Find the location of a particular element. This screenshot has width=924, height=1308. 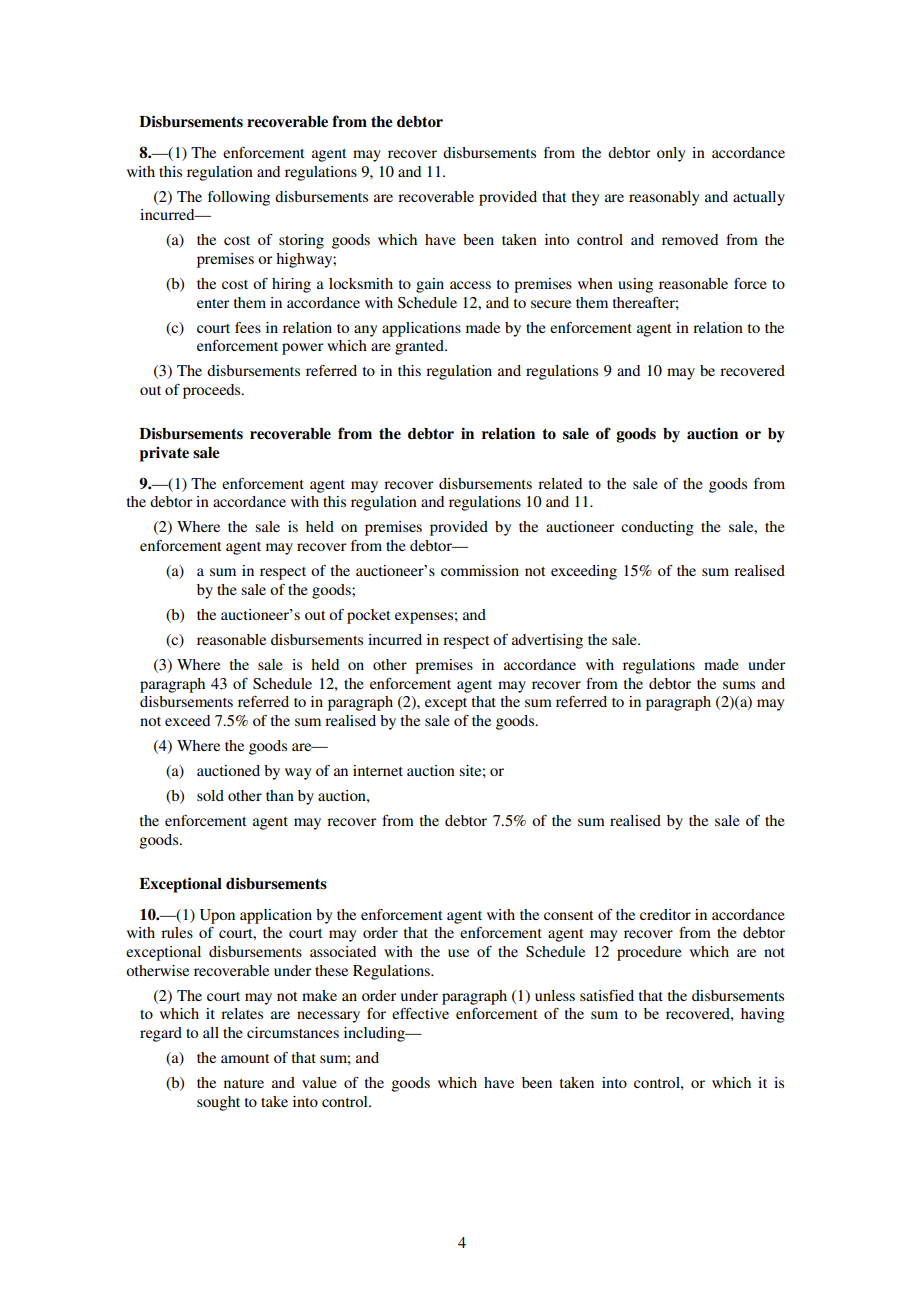

related is located at coordinates (560, 483).
